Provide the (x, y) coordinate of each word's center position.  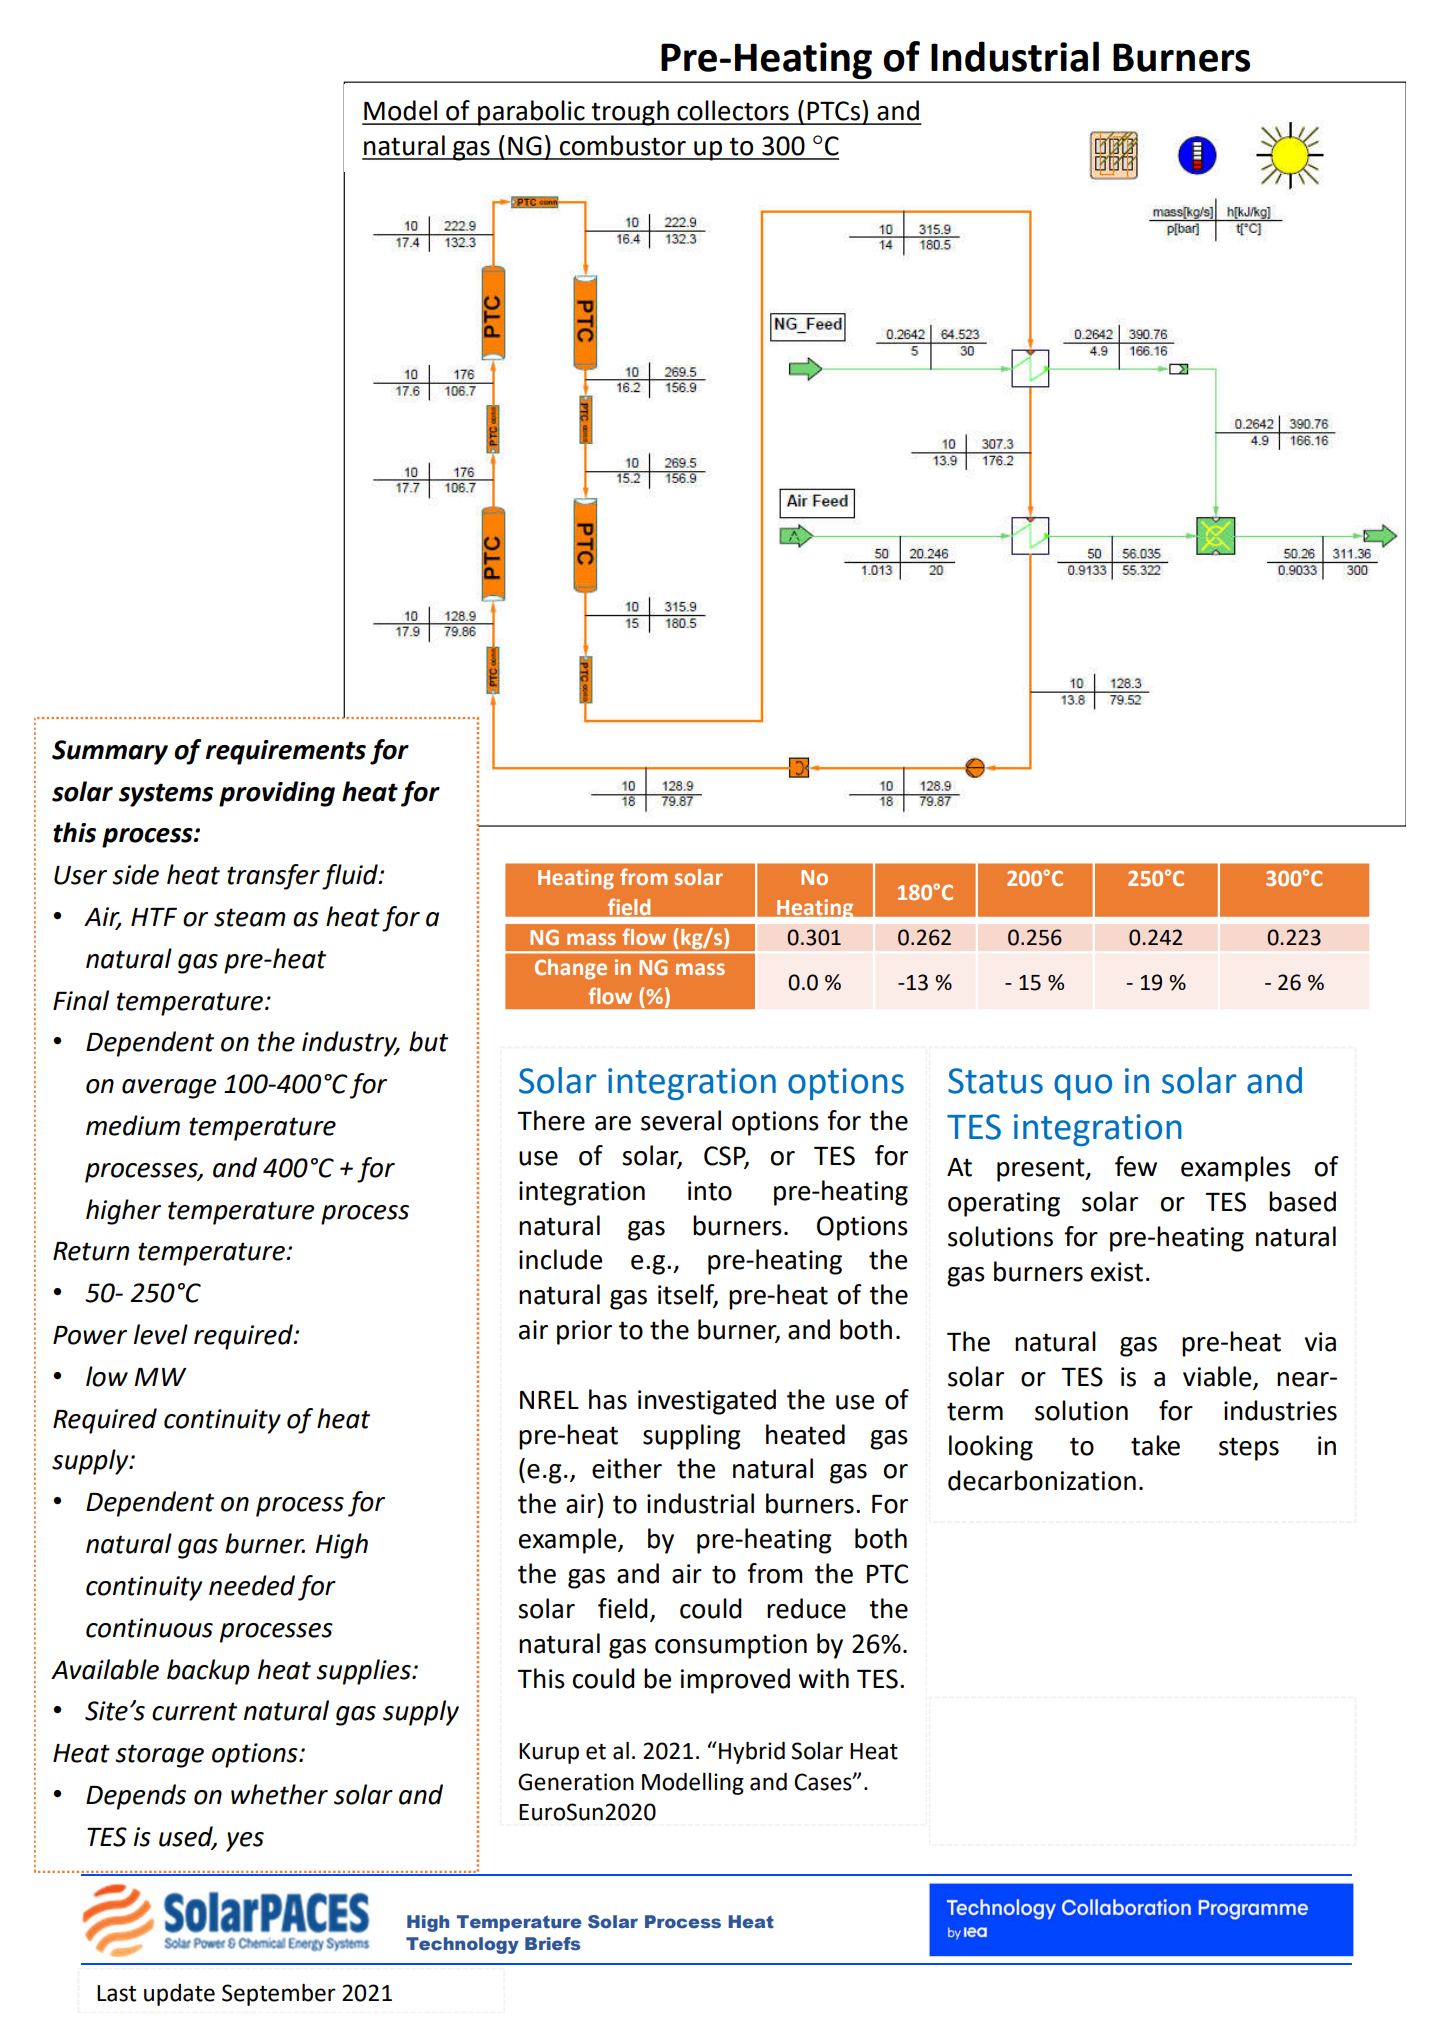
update (179, 1995)
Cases (824, 1782)
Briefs (552, 1944)
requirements (286, 752)
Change (571, 969)
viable (1217, 1376)
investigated (707, 1402)
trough (630, 113)
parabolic (531, 113)
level (161, 1334)
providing (277, 794)
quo (1083, 1087)
